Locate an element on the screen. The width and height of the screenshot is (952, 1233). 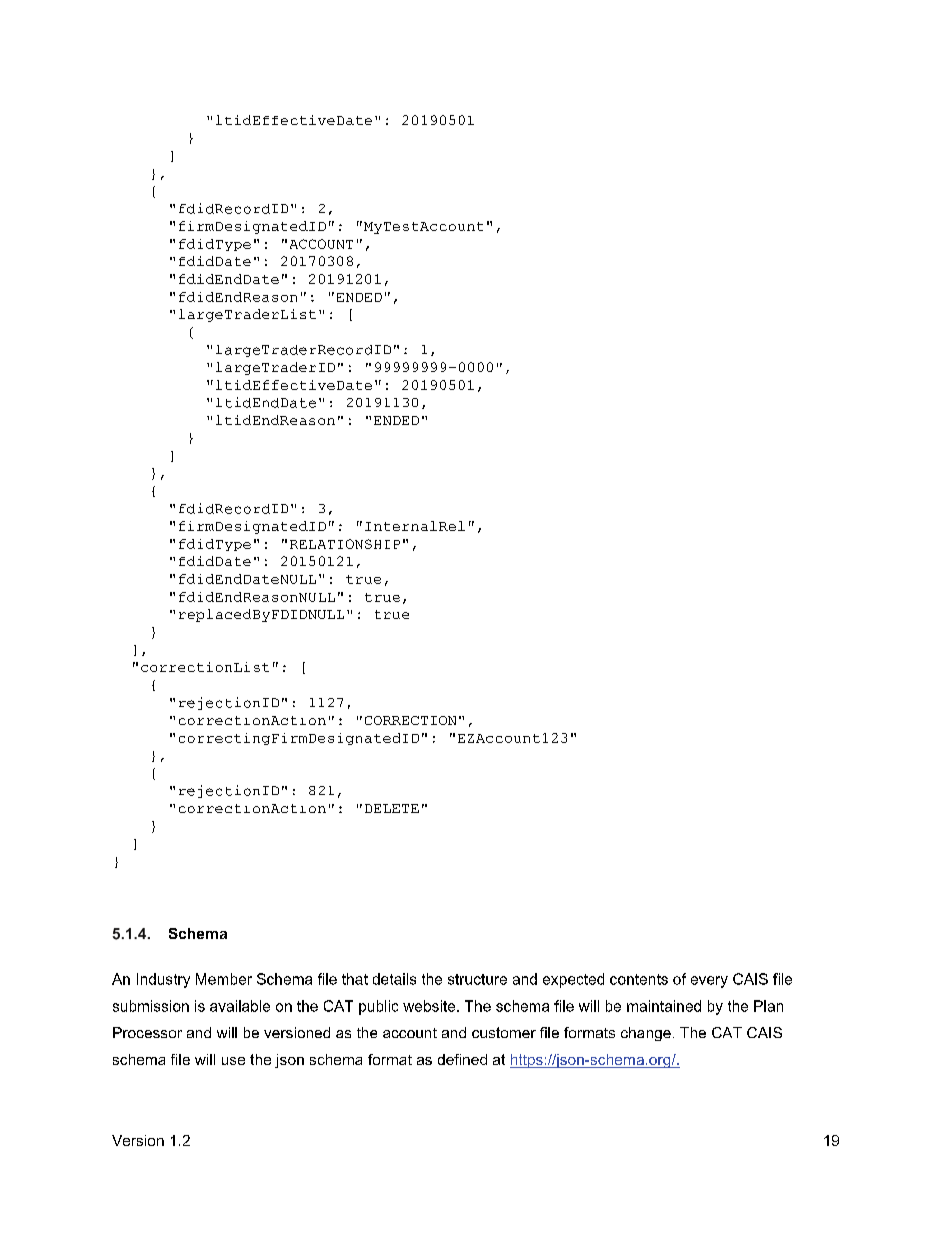
details is located at coordinates (394, 979).
